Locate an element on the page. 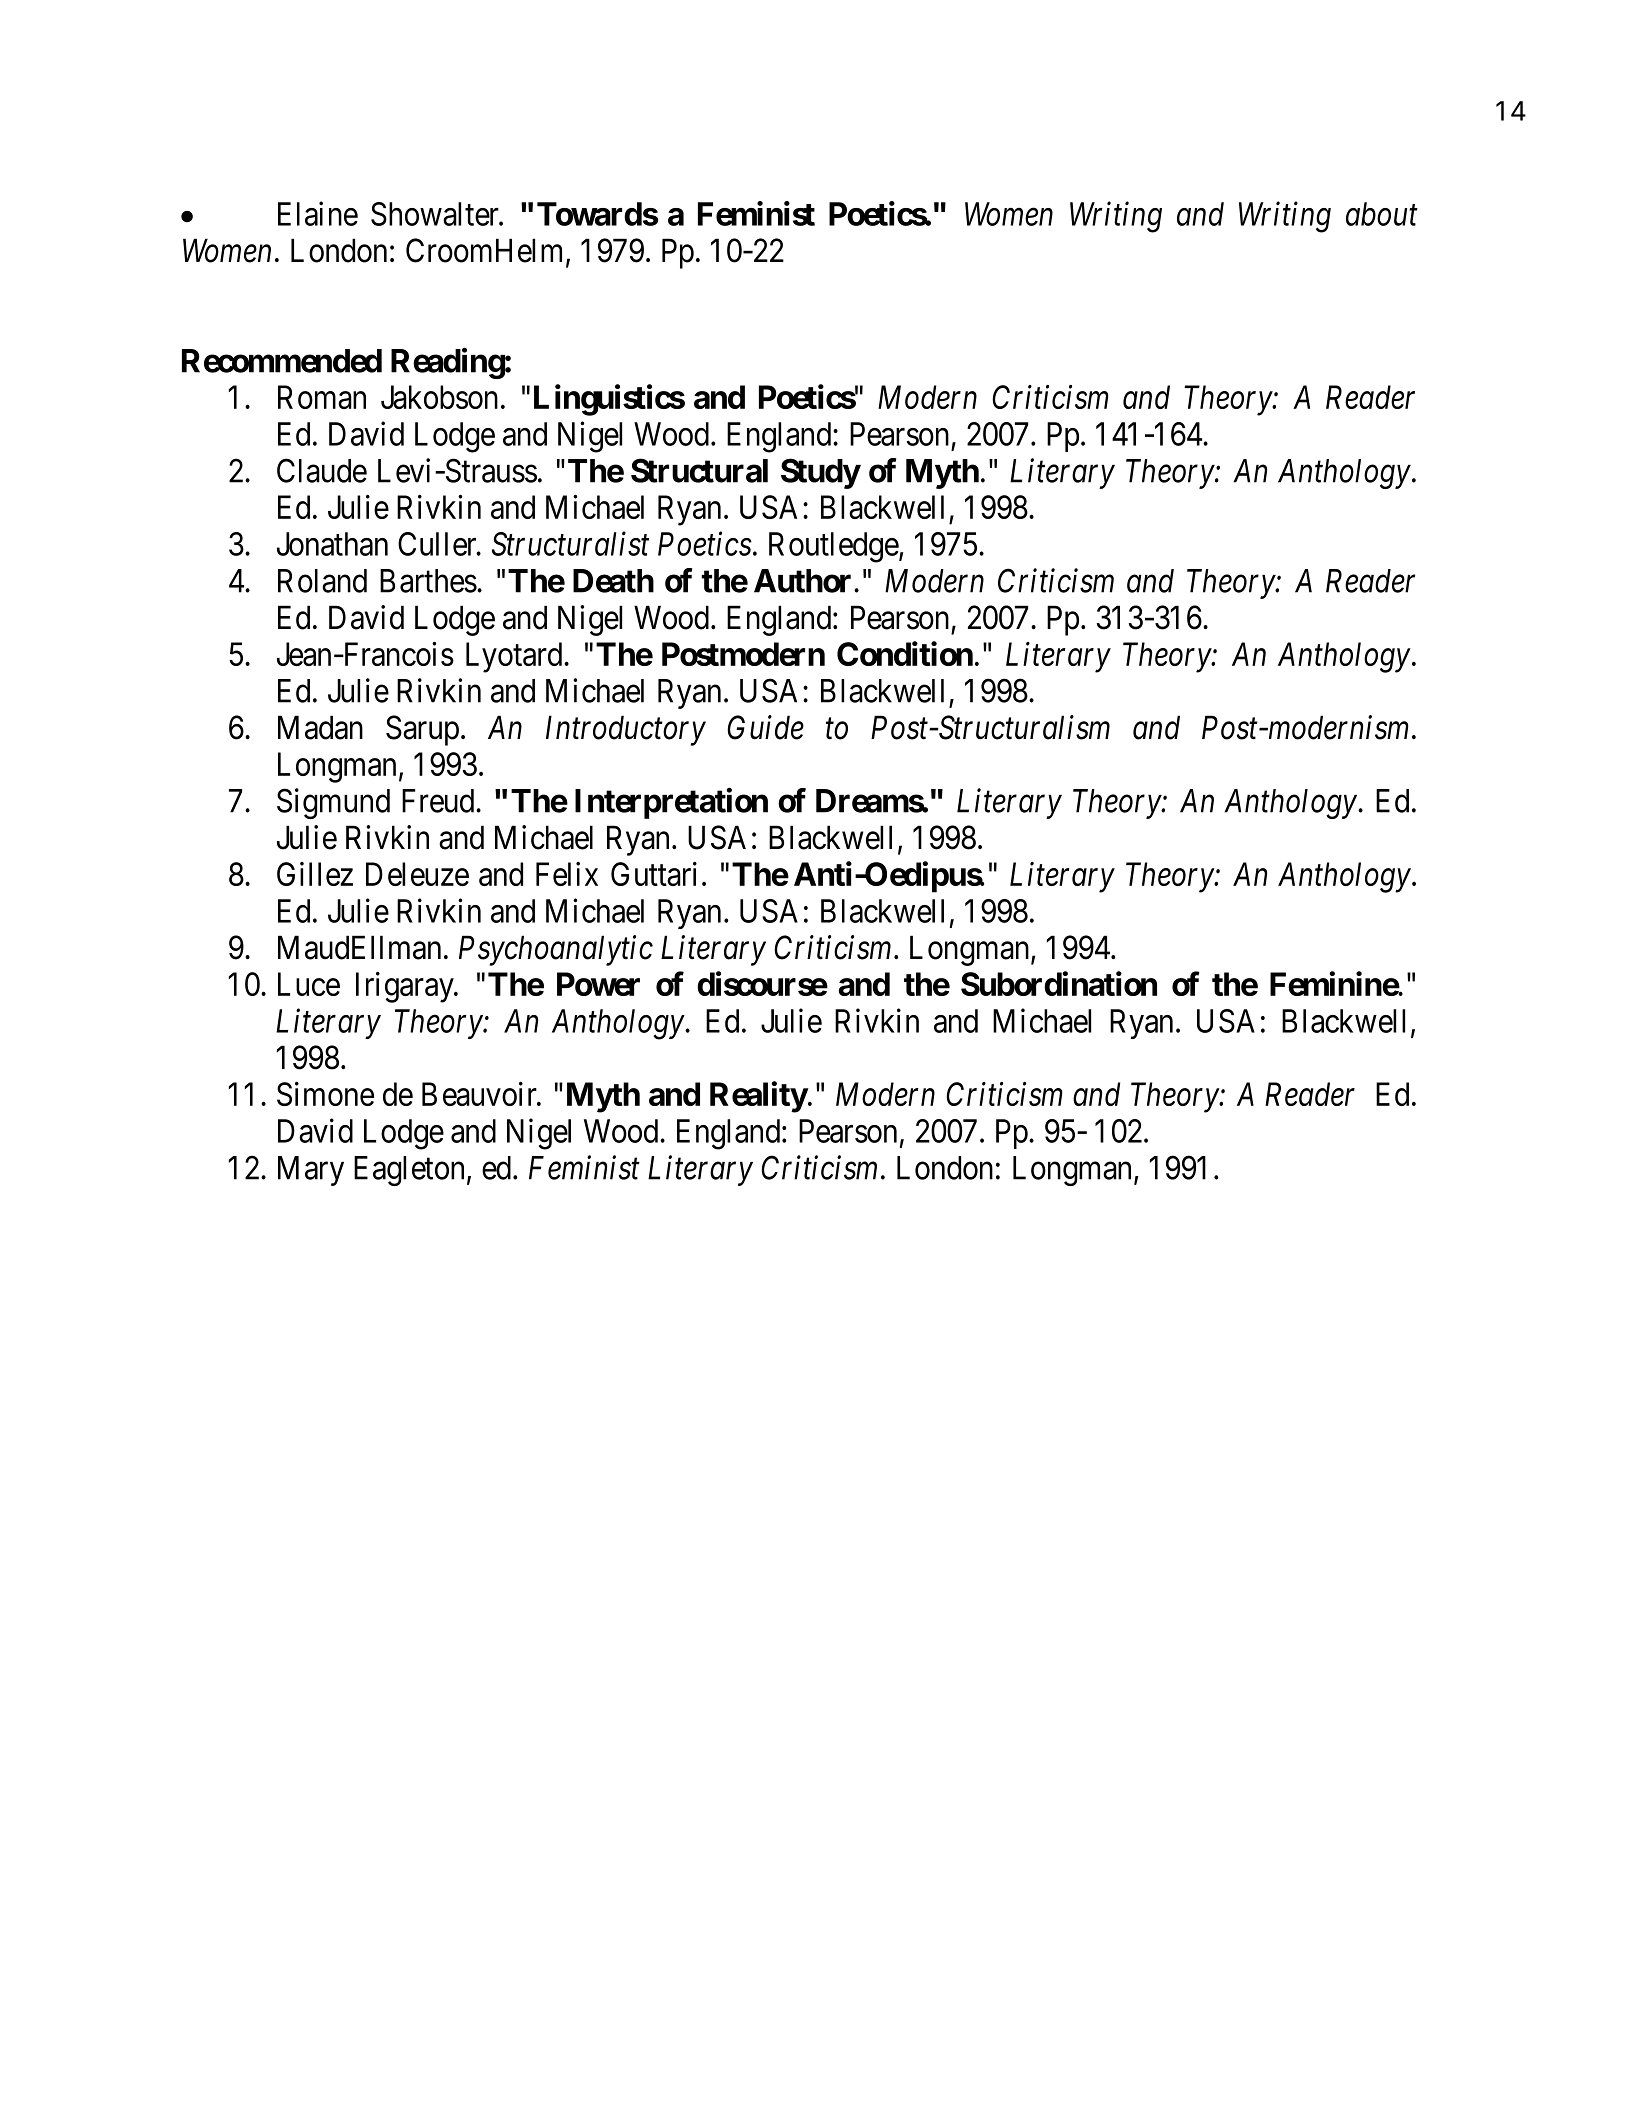  Roman is located at coordinates (322, 397).
